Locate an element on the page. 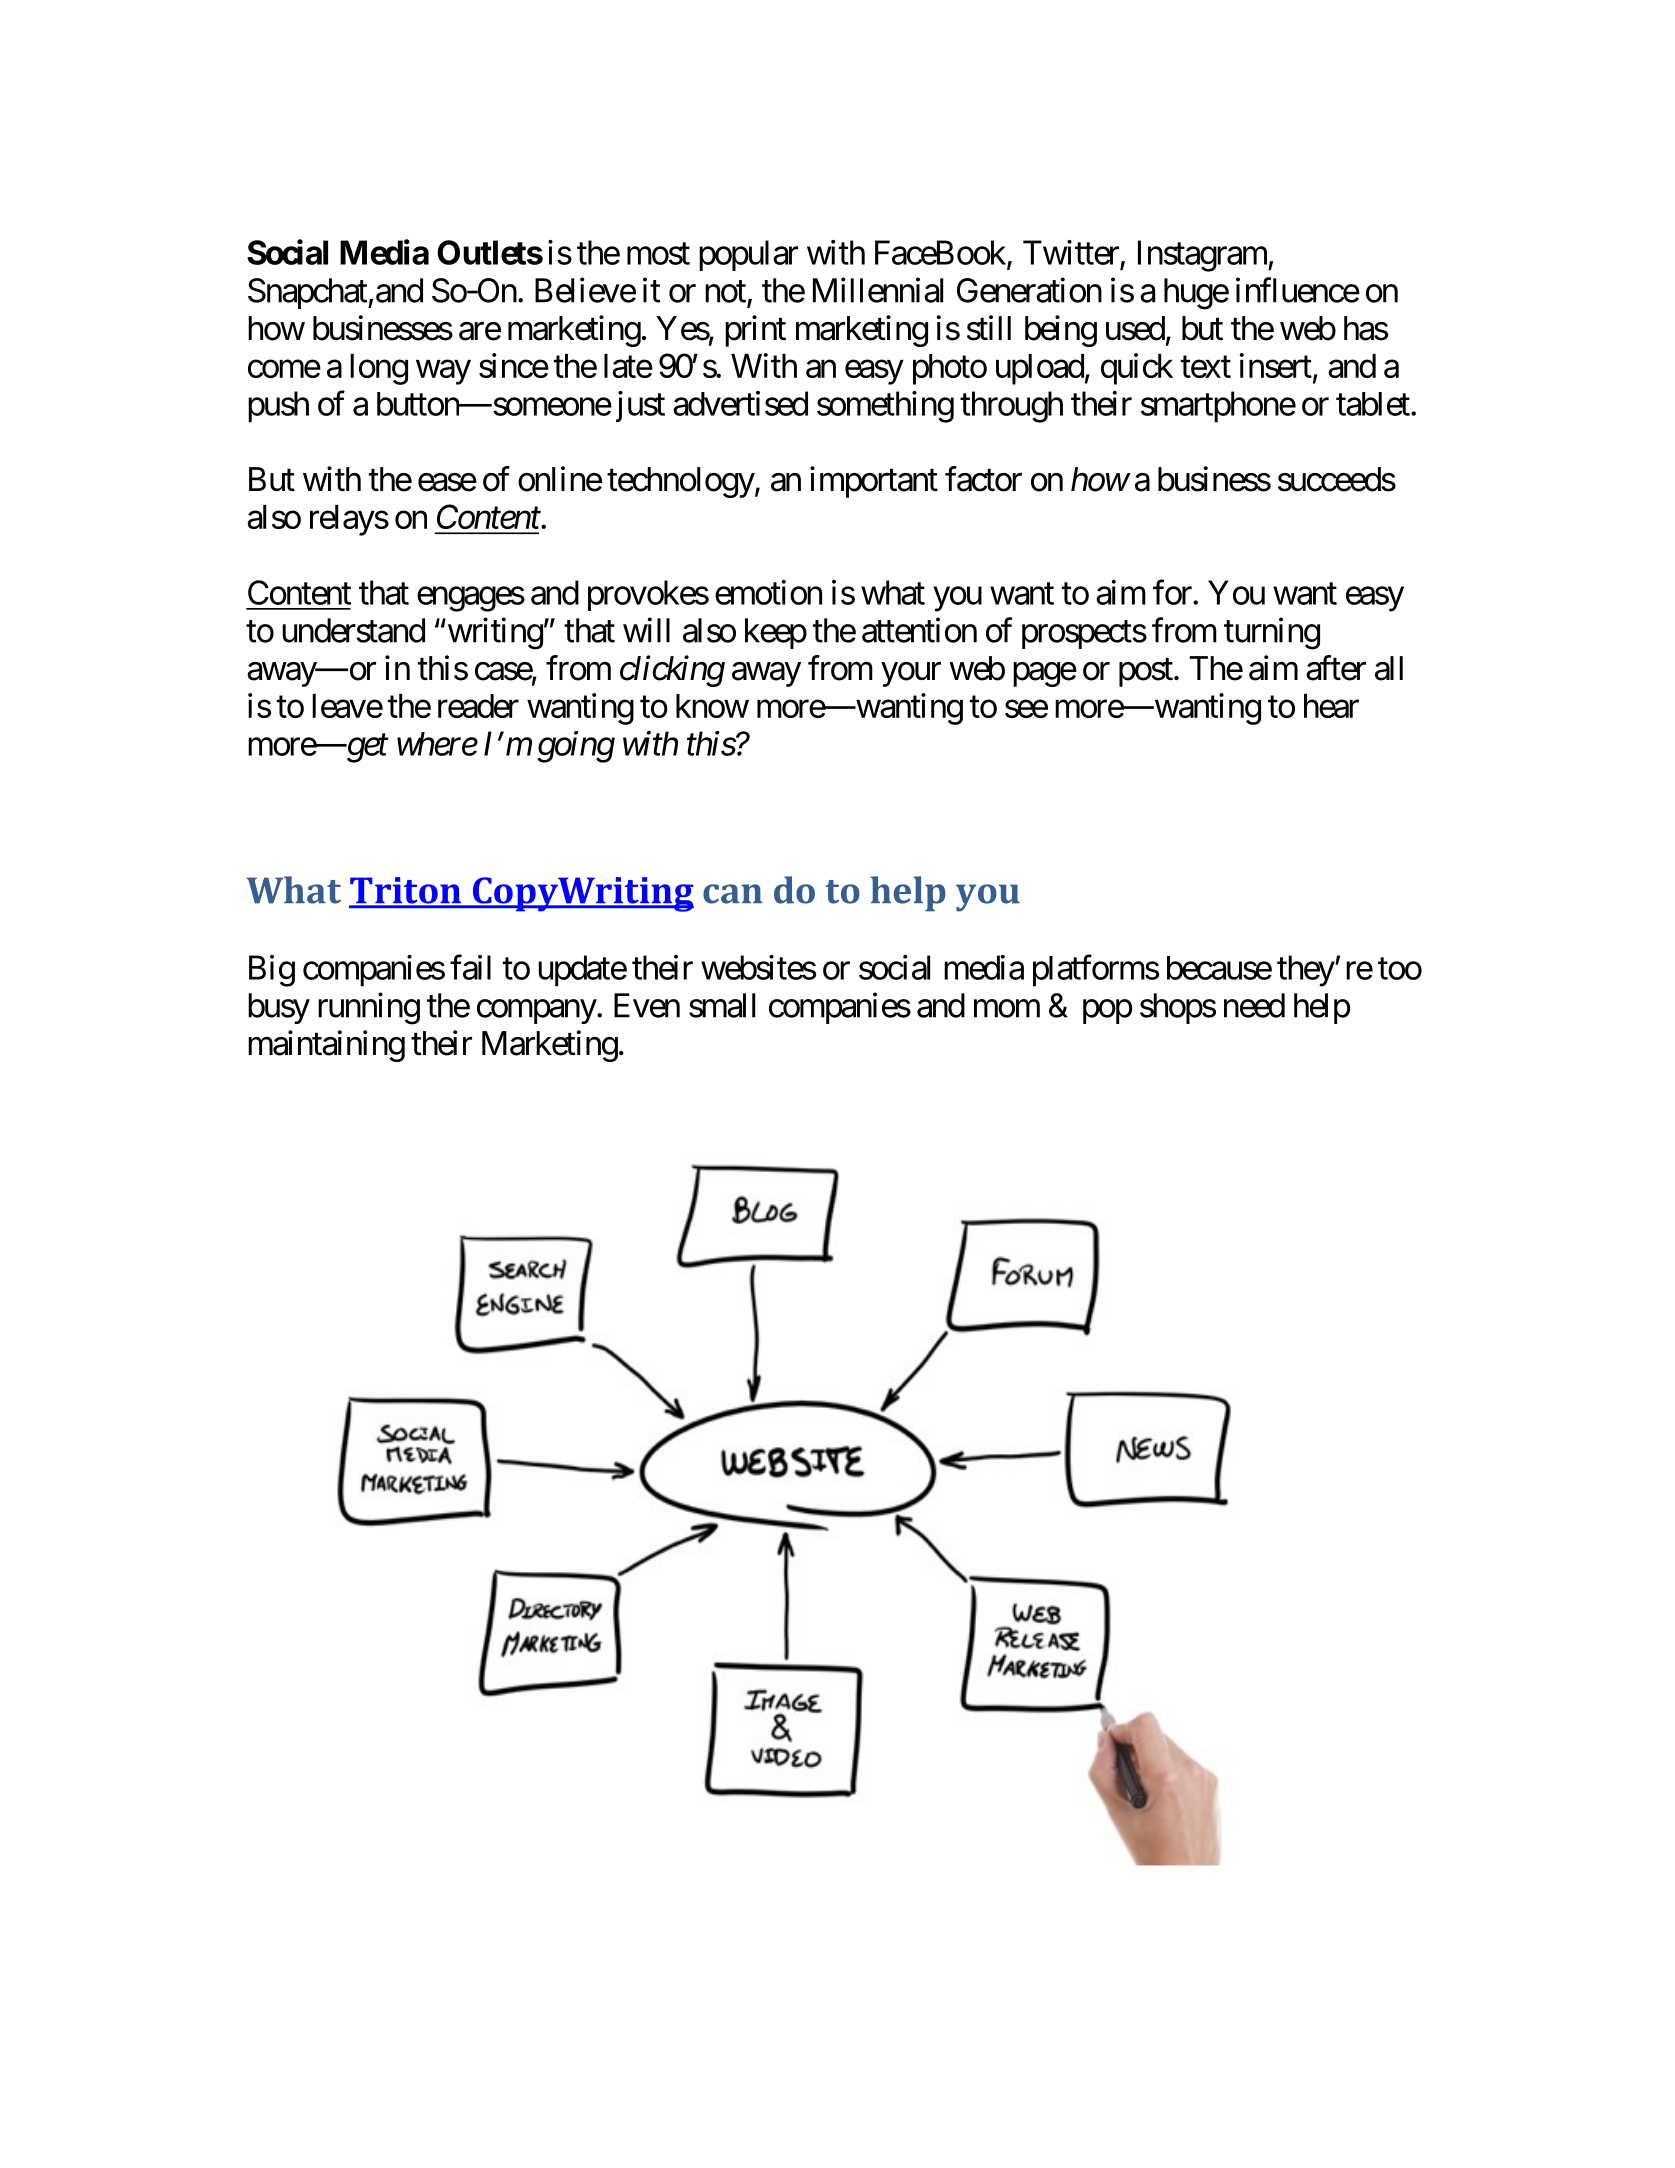 The height and width of the document is (2168, 1675). hear is located at coordinates (1331, 706).
